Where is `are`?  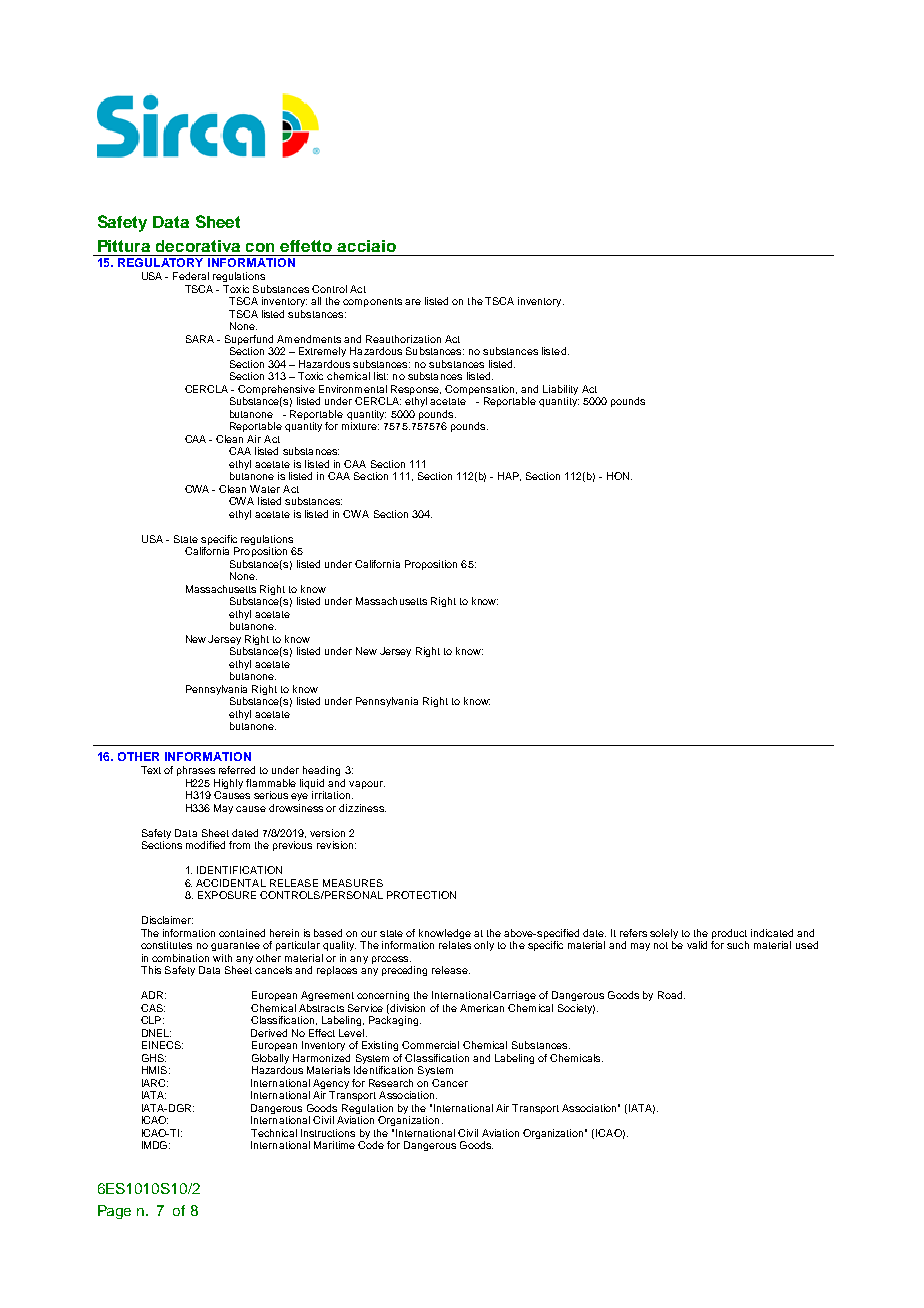 are is located at coordinates (413, 302).
